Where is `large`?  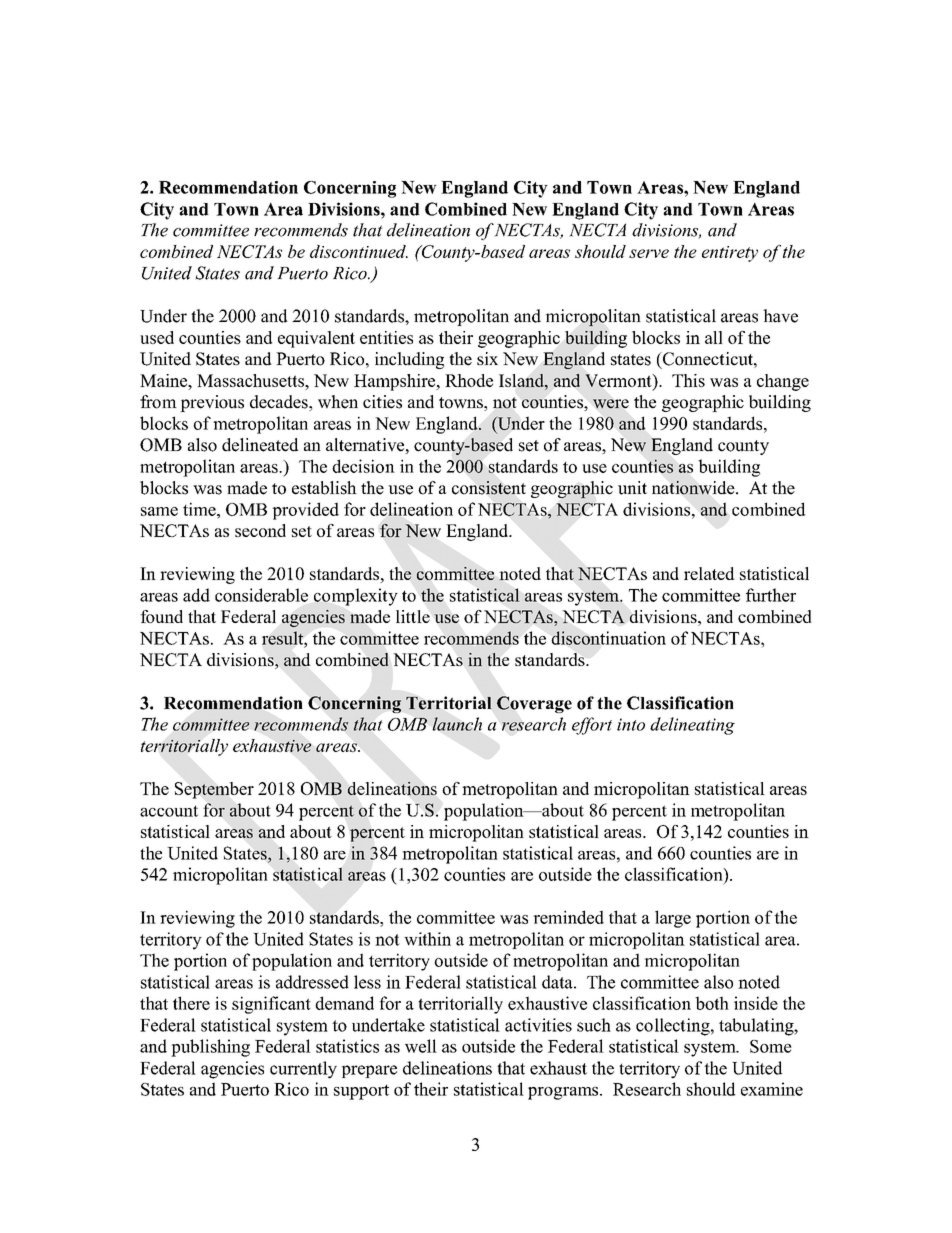 large is located at coordinates (673, 919).
